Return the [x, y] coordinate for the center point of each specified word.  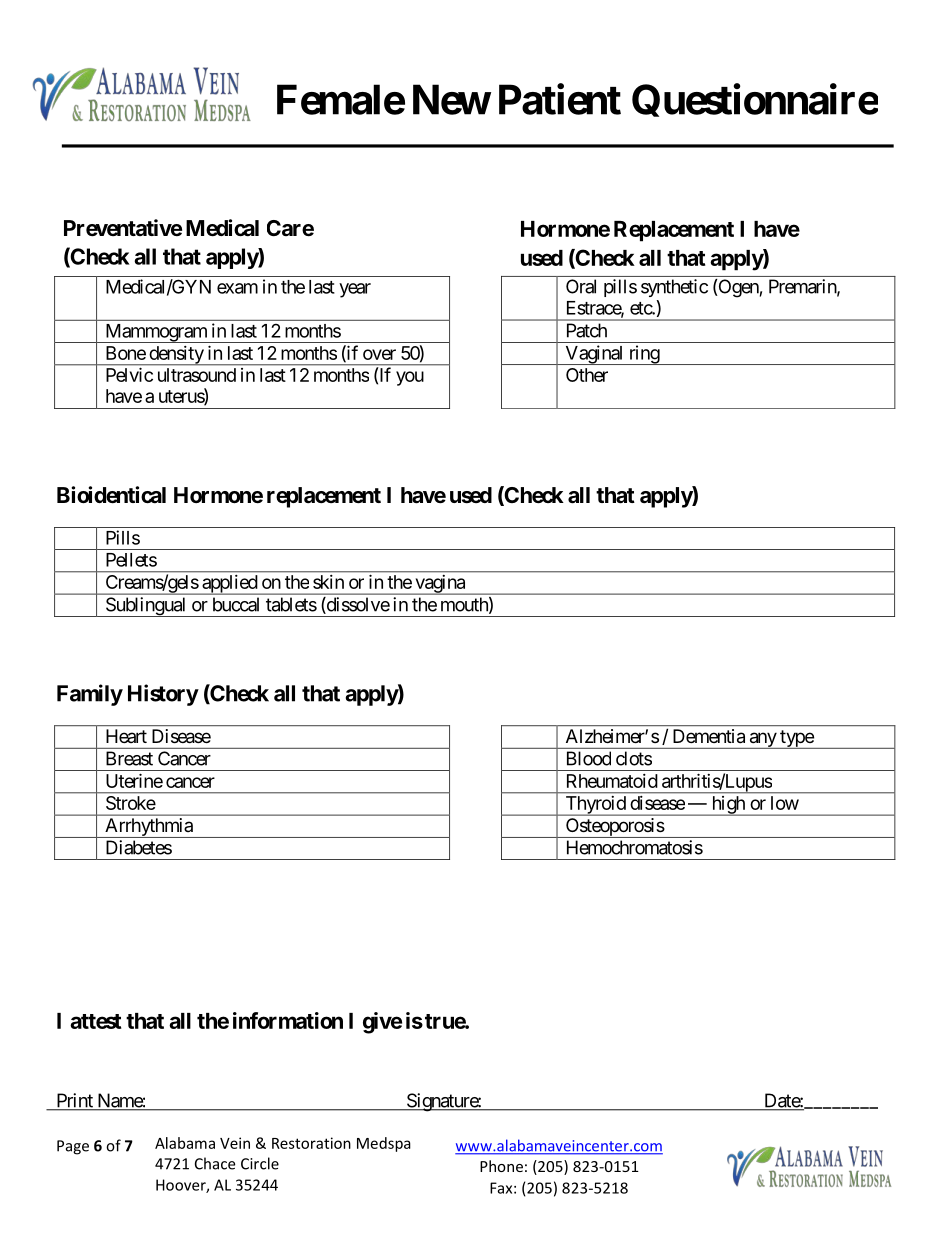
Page [73, 1147]
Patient [560, 99]
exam [237, 288]
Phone [501, 1166]
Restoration [311, 1143]
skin [328, 582]
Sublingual [146, 607]
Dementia [709, 736]
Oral [581, 286]
